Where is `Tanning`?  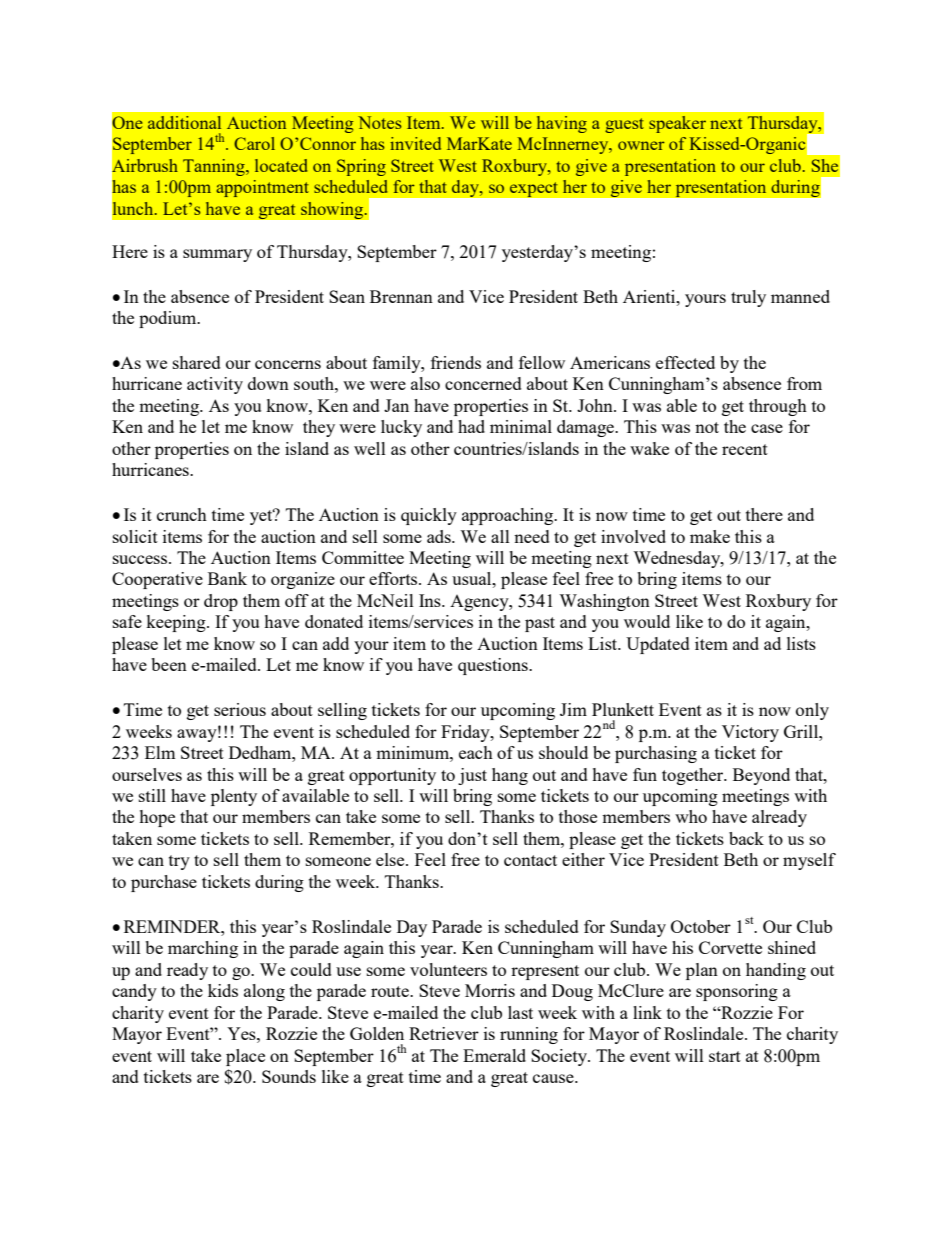 Tanning is located at coordinates (215, 167).
